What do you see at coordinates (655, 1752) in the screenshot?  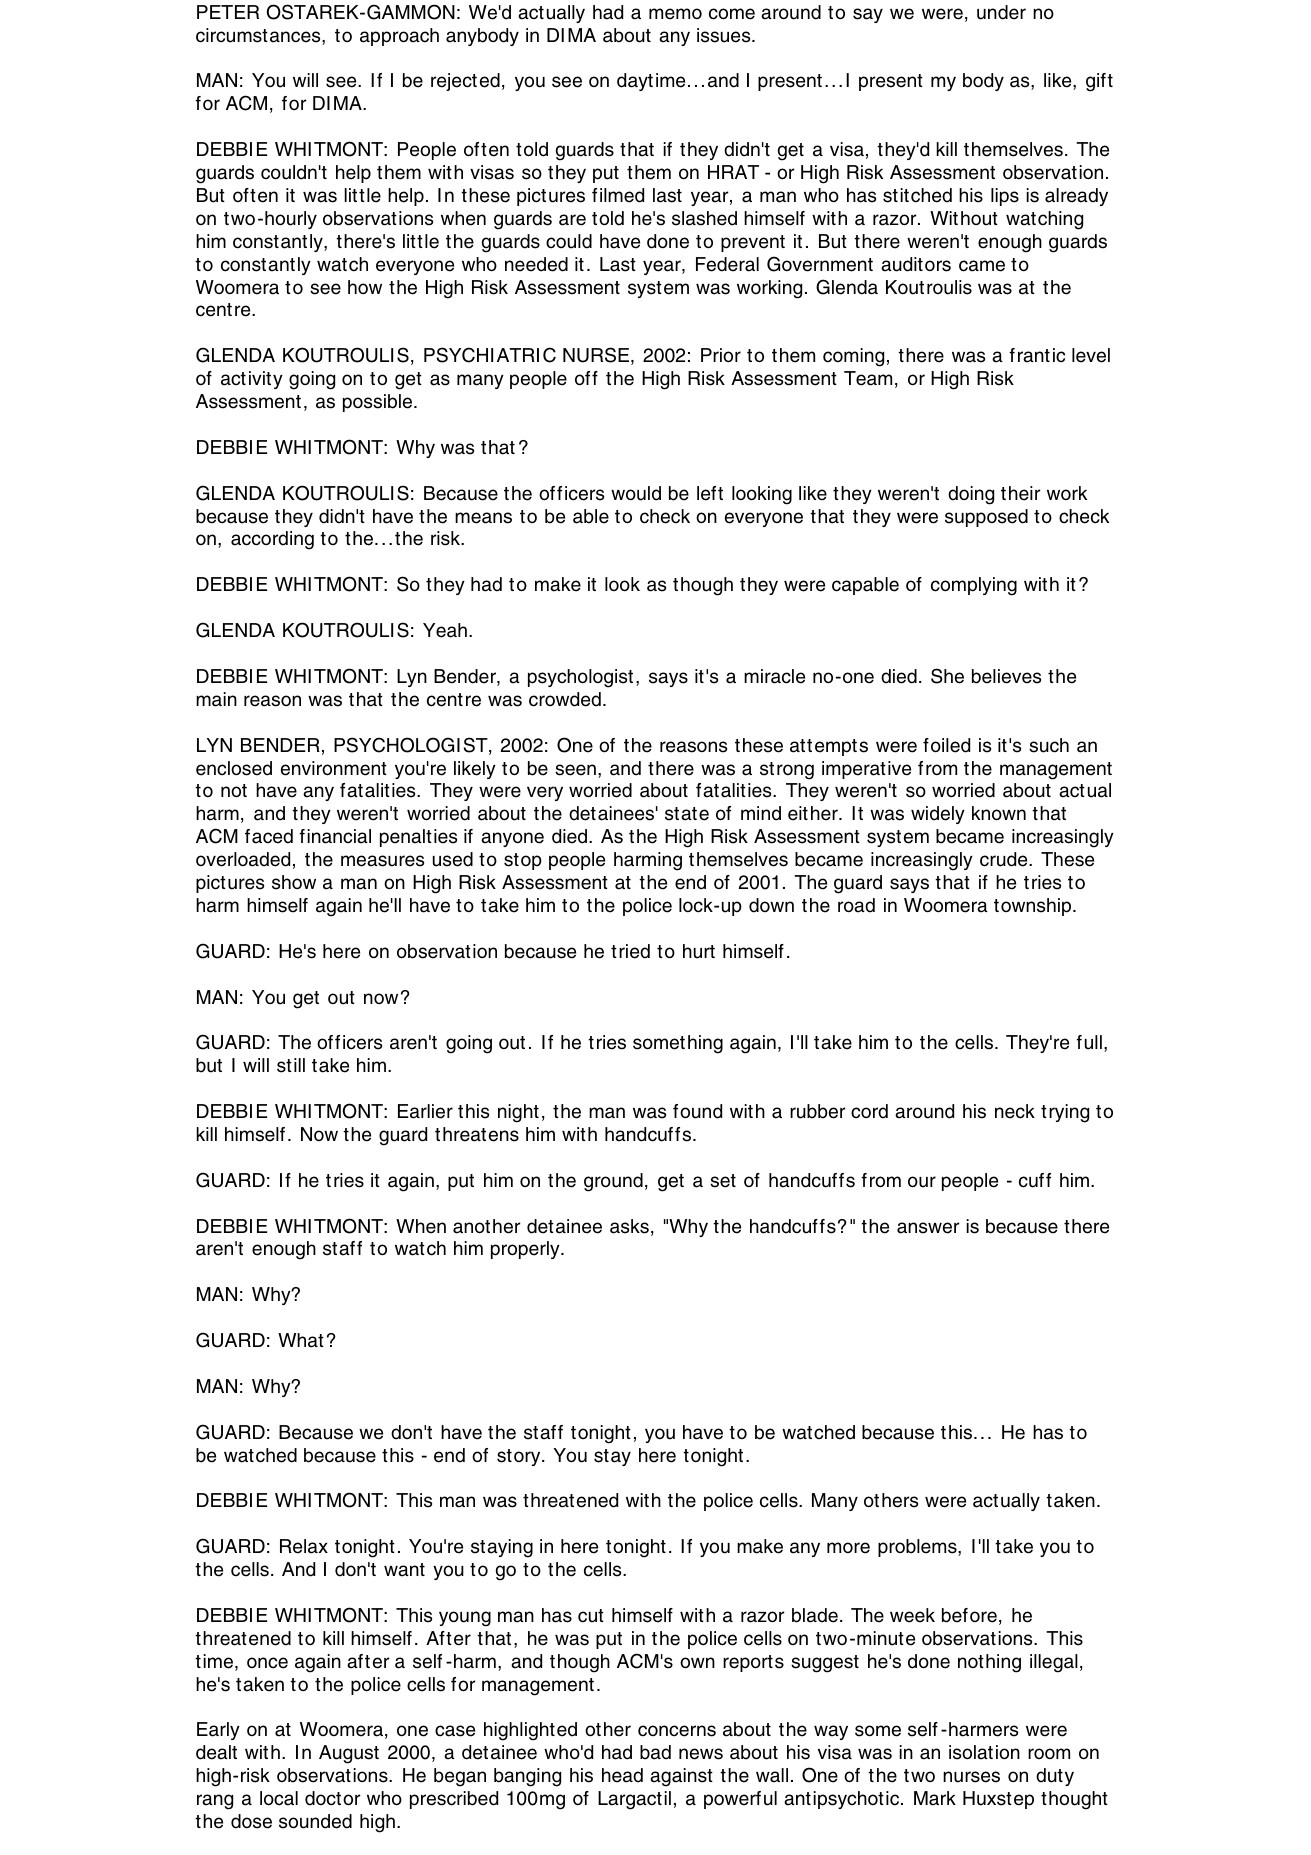 I see `bad` at bounding box center [655, 1752].
